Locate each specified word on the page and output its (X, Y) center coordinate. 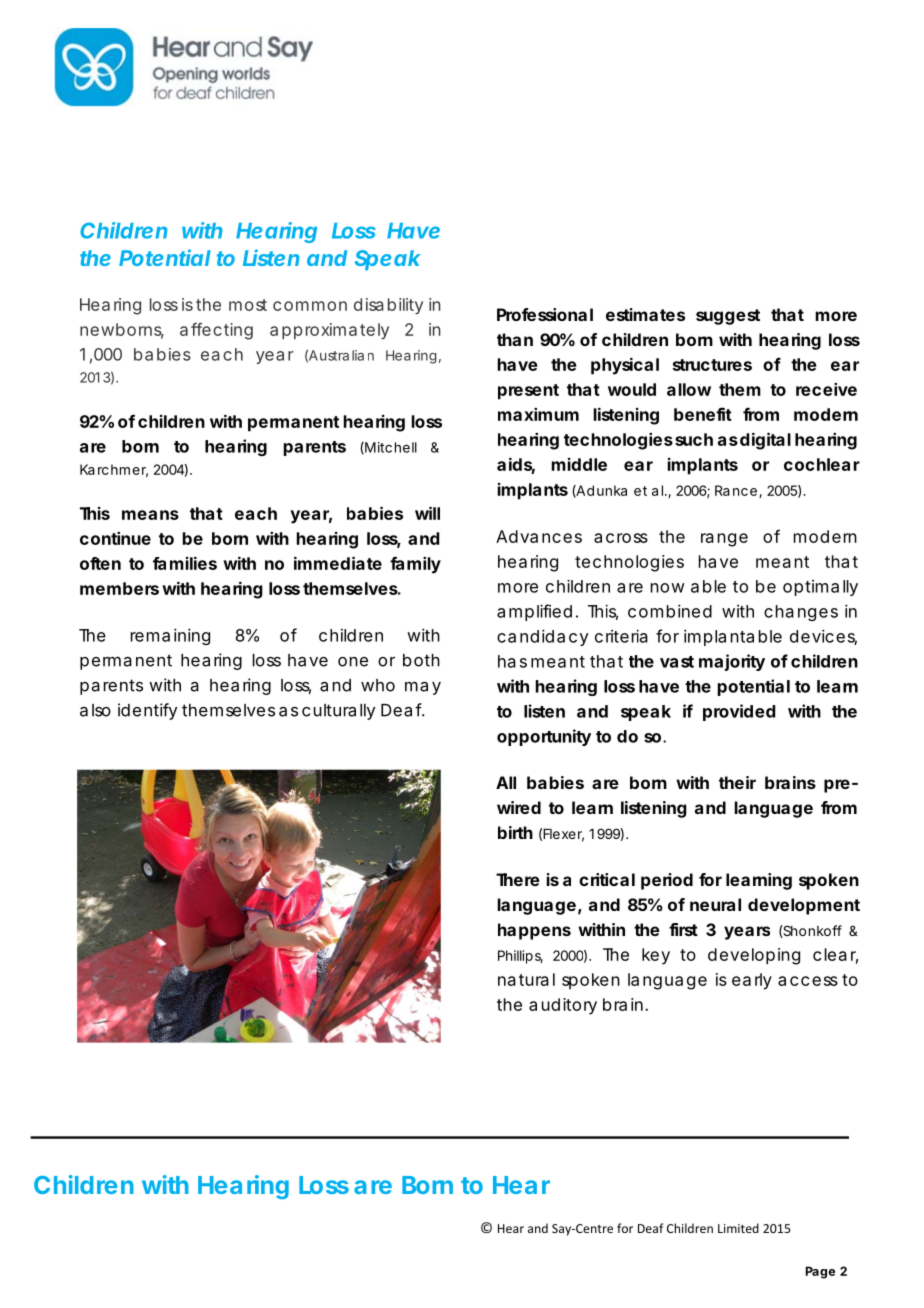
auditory (563, 1006)
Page (820, 1272)
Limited (738, 1228)
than (515, 339)
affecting (216, 331)
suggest (728, 317)
